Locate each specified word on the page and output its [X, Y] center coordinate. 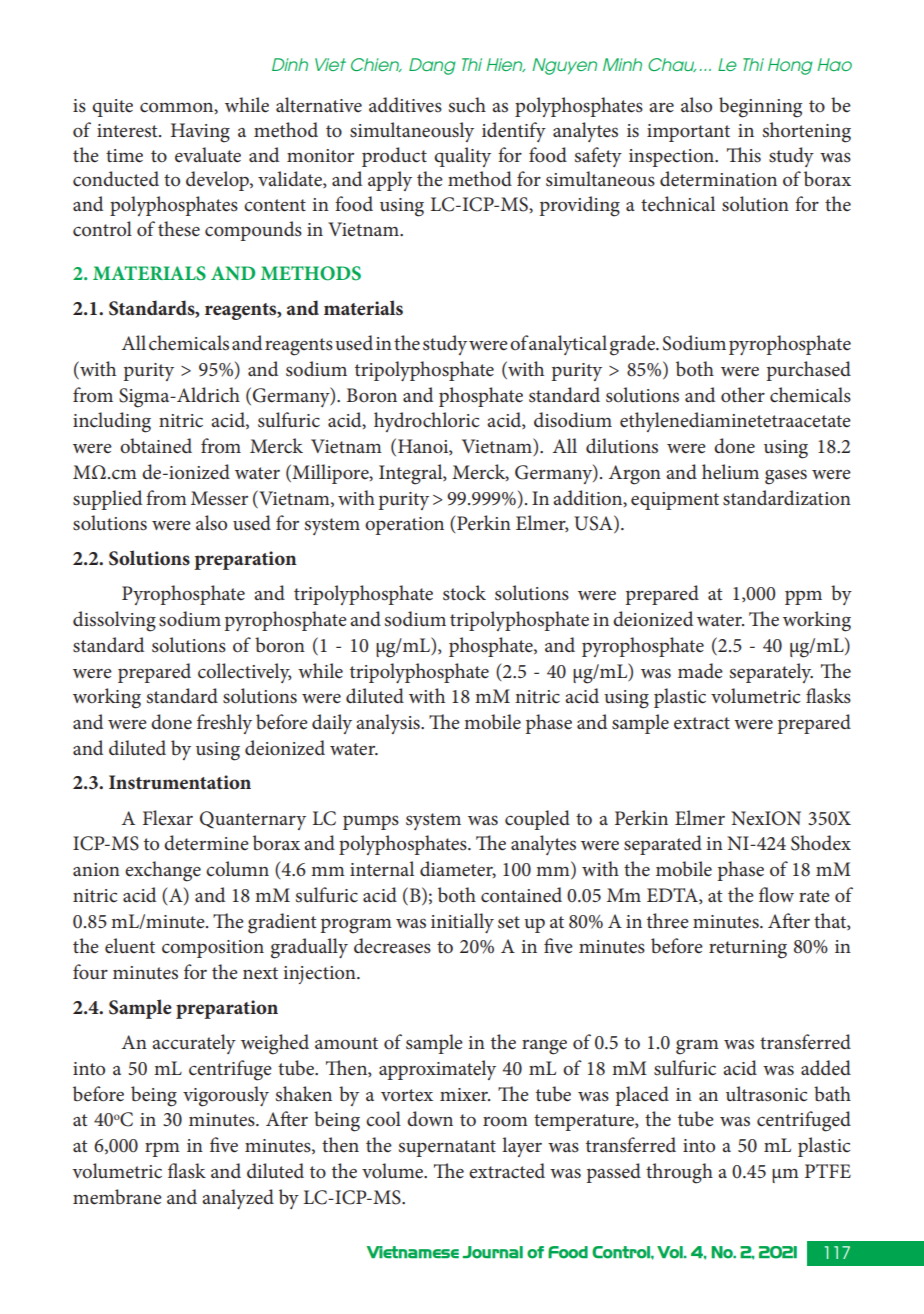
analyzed [238, 1199]
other [743, 395]
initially [462, 923]
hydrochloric [426, 422]
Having [200, 133]
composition [213, 949]
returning [748, 949]
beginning [760, 107]
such [467, 105]
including [112, 422]
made [700, 671]
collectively [245, 673]
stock [464, 593]
